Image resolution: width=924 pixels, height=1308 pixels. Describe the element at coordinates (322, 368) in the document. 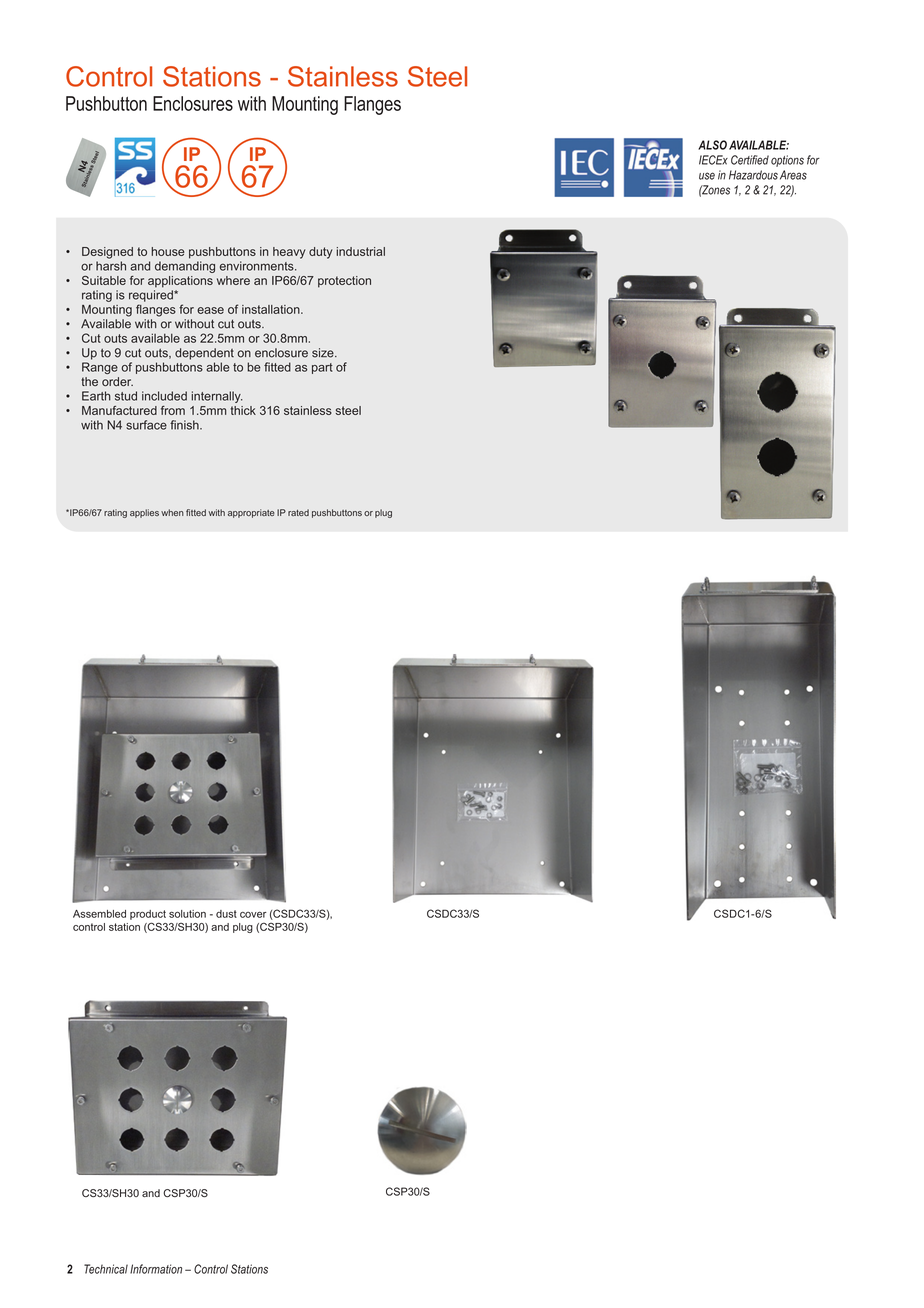

I see `part` at that location.
